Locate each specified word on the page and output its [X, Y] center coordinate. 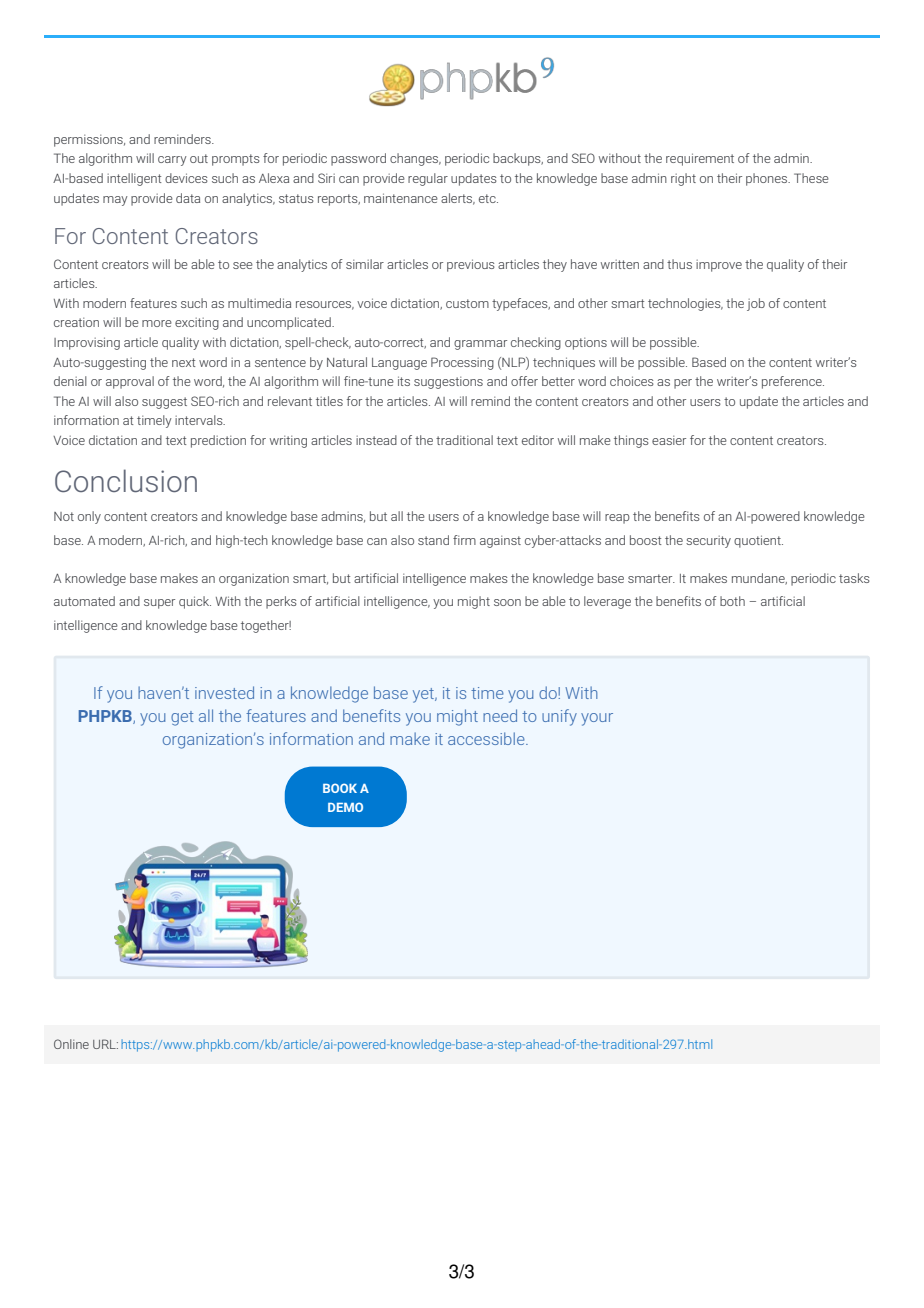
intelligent [134, 179]
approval [130, 382]
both [732, 601]
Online [71, 1044]
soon [507, 602]
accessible [487, 738]
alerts [458, 199]
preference [793, 382]
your [597, 719]
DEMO [345, 807]
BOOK [340, 788]
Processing [462, 363]
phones [768, 179]
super [159, 604]
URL [105, 1044]
